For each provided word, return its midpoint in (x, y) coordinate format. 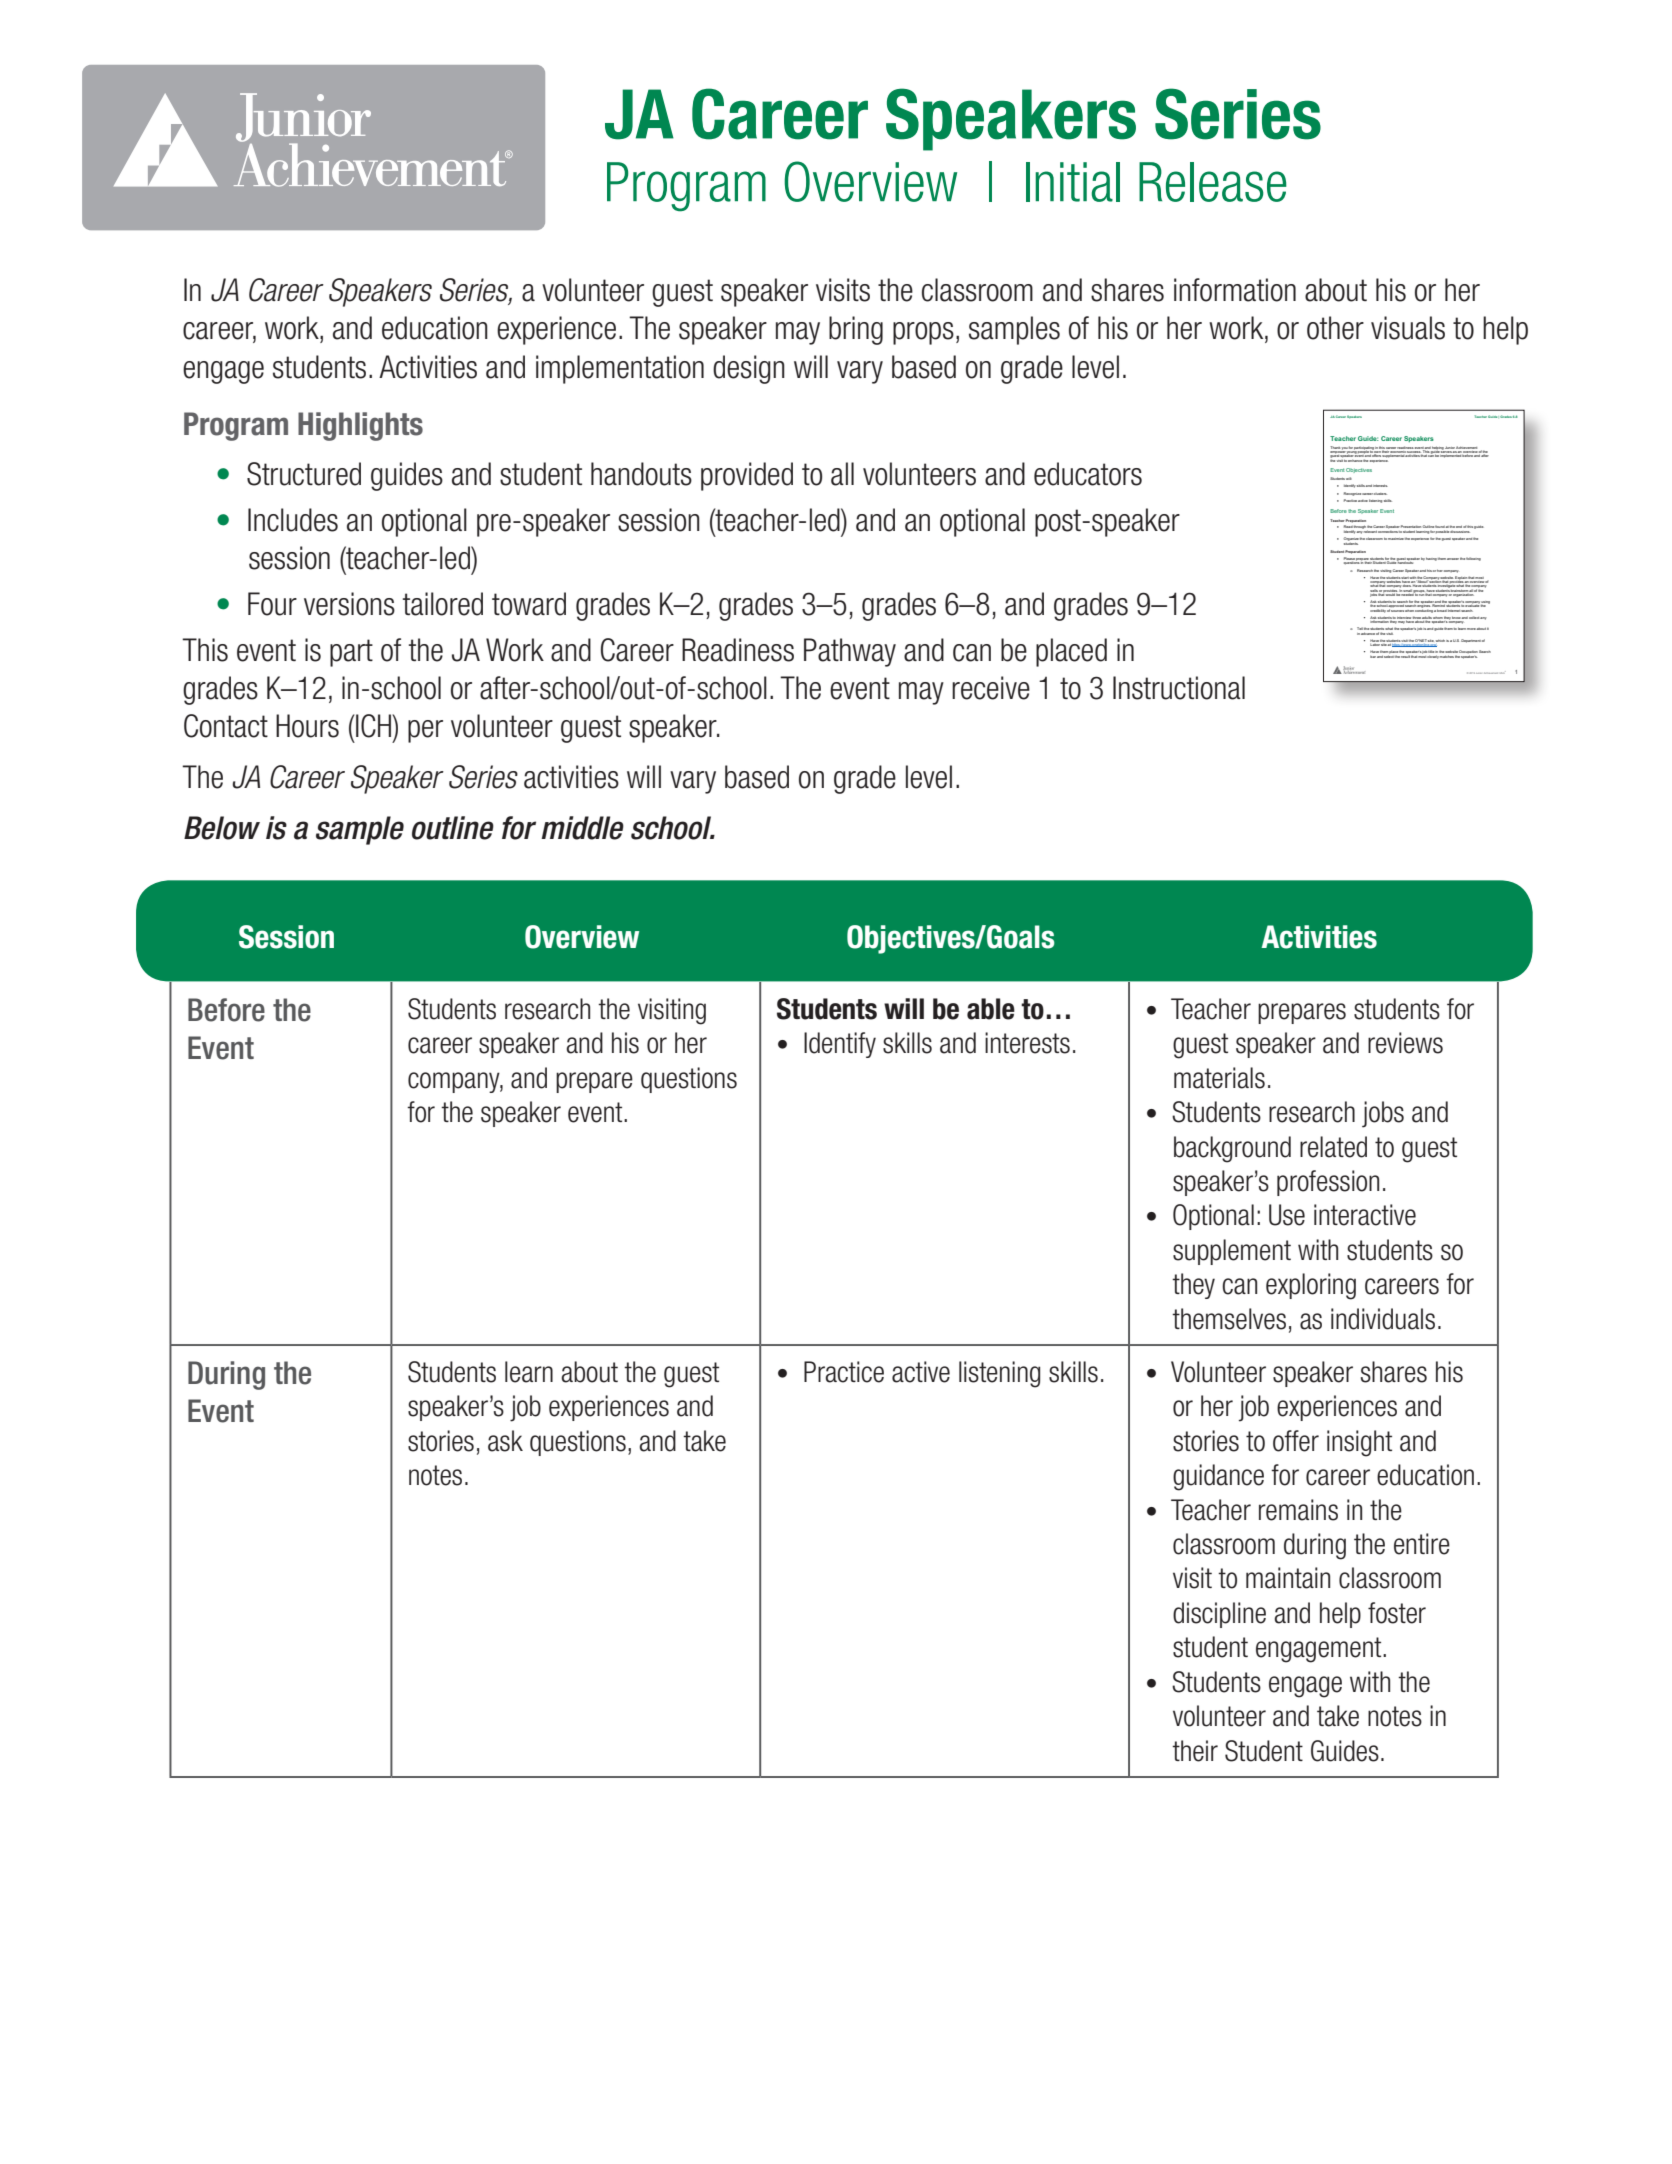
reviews (1405, 1043)
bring (856, 330)
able (991, 1009)
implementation (620, 369)
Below (222, 828)
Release (1213, 182)
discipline (1219, 1615)
